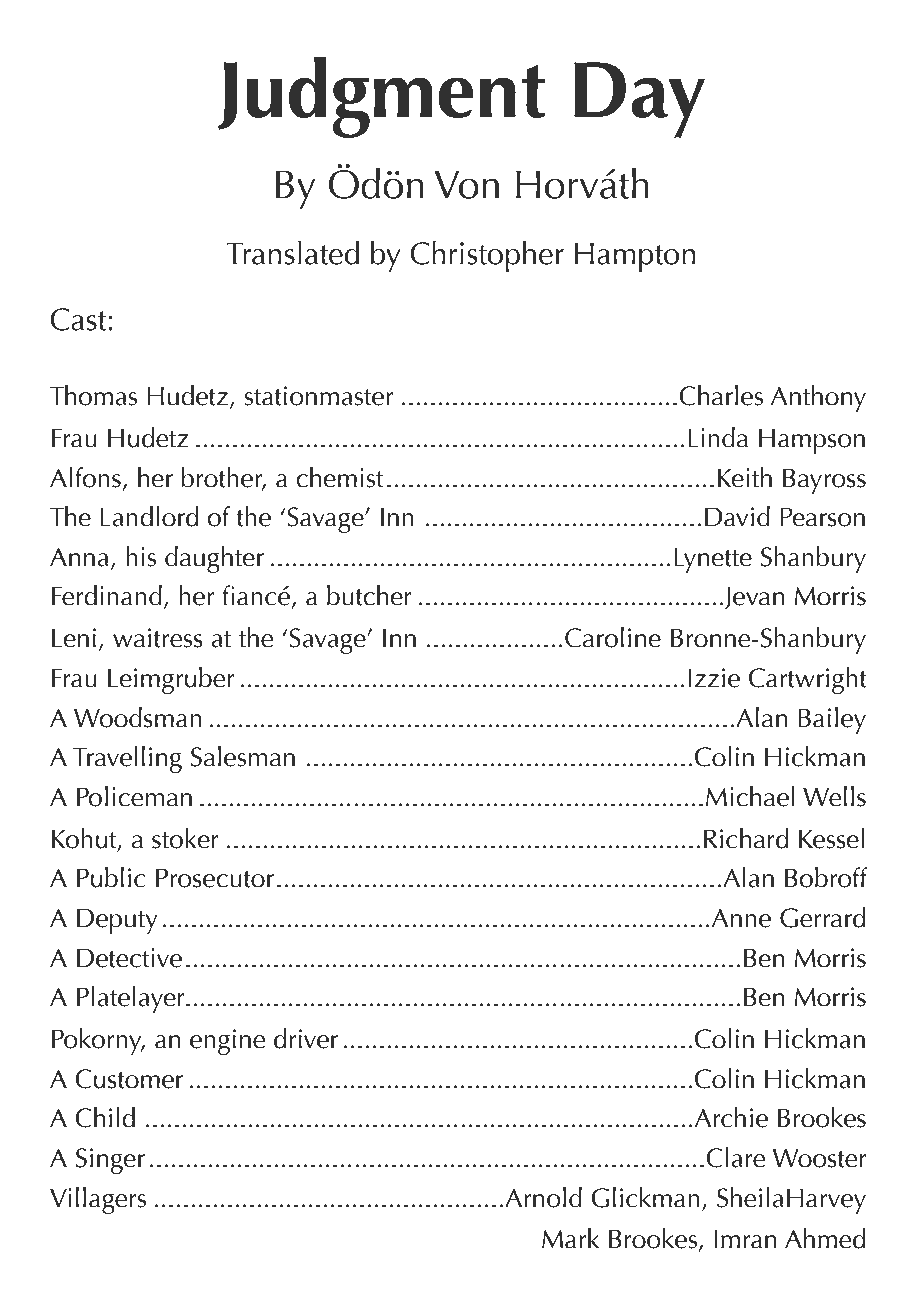 This screenshot has width=924, height=1310. Describe the element at coordinates (293, 253) in the screenshot. I see `Translated` at that location.
